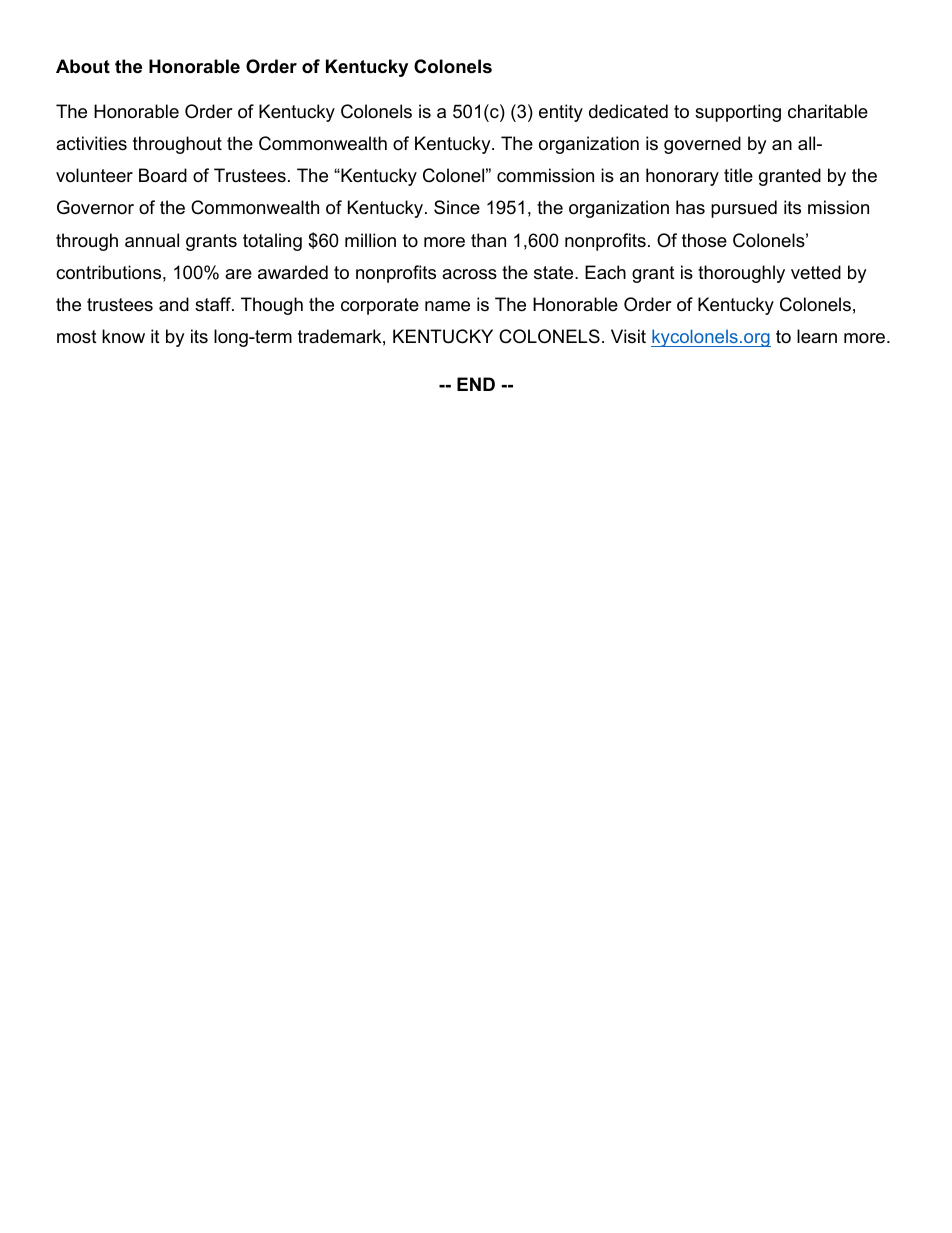  I want to click on supporting, so click(738, 113).
